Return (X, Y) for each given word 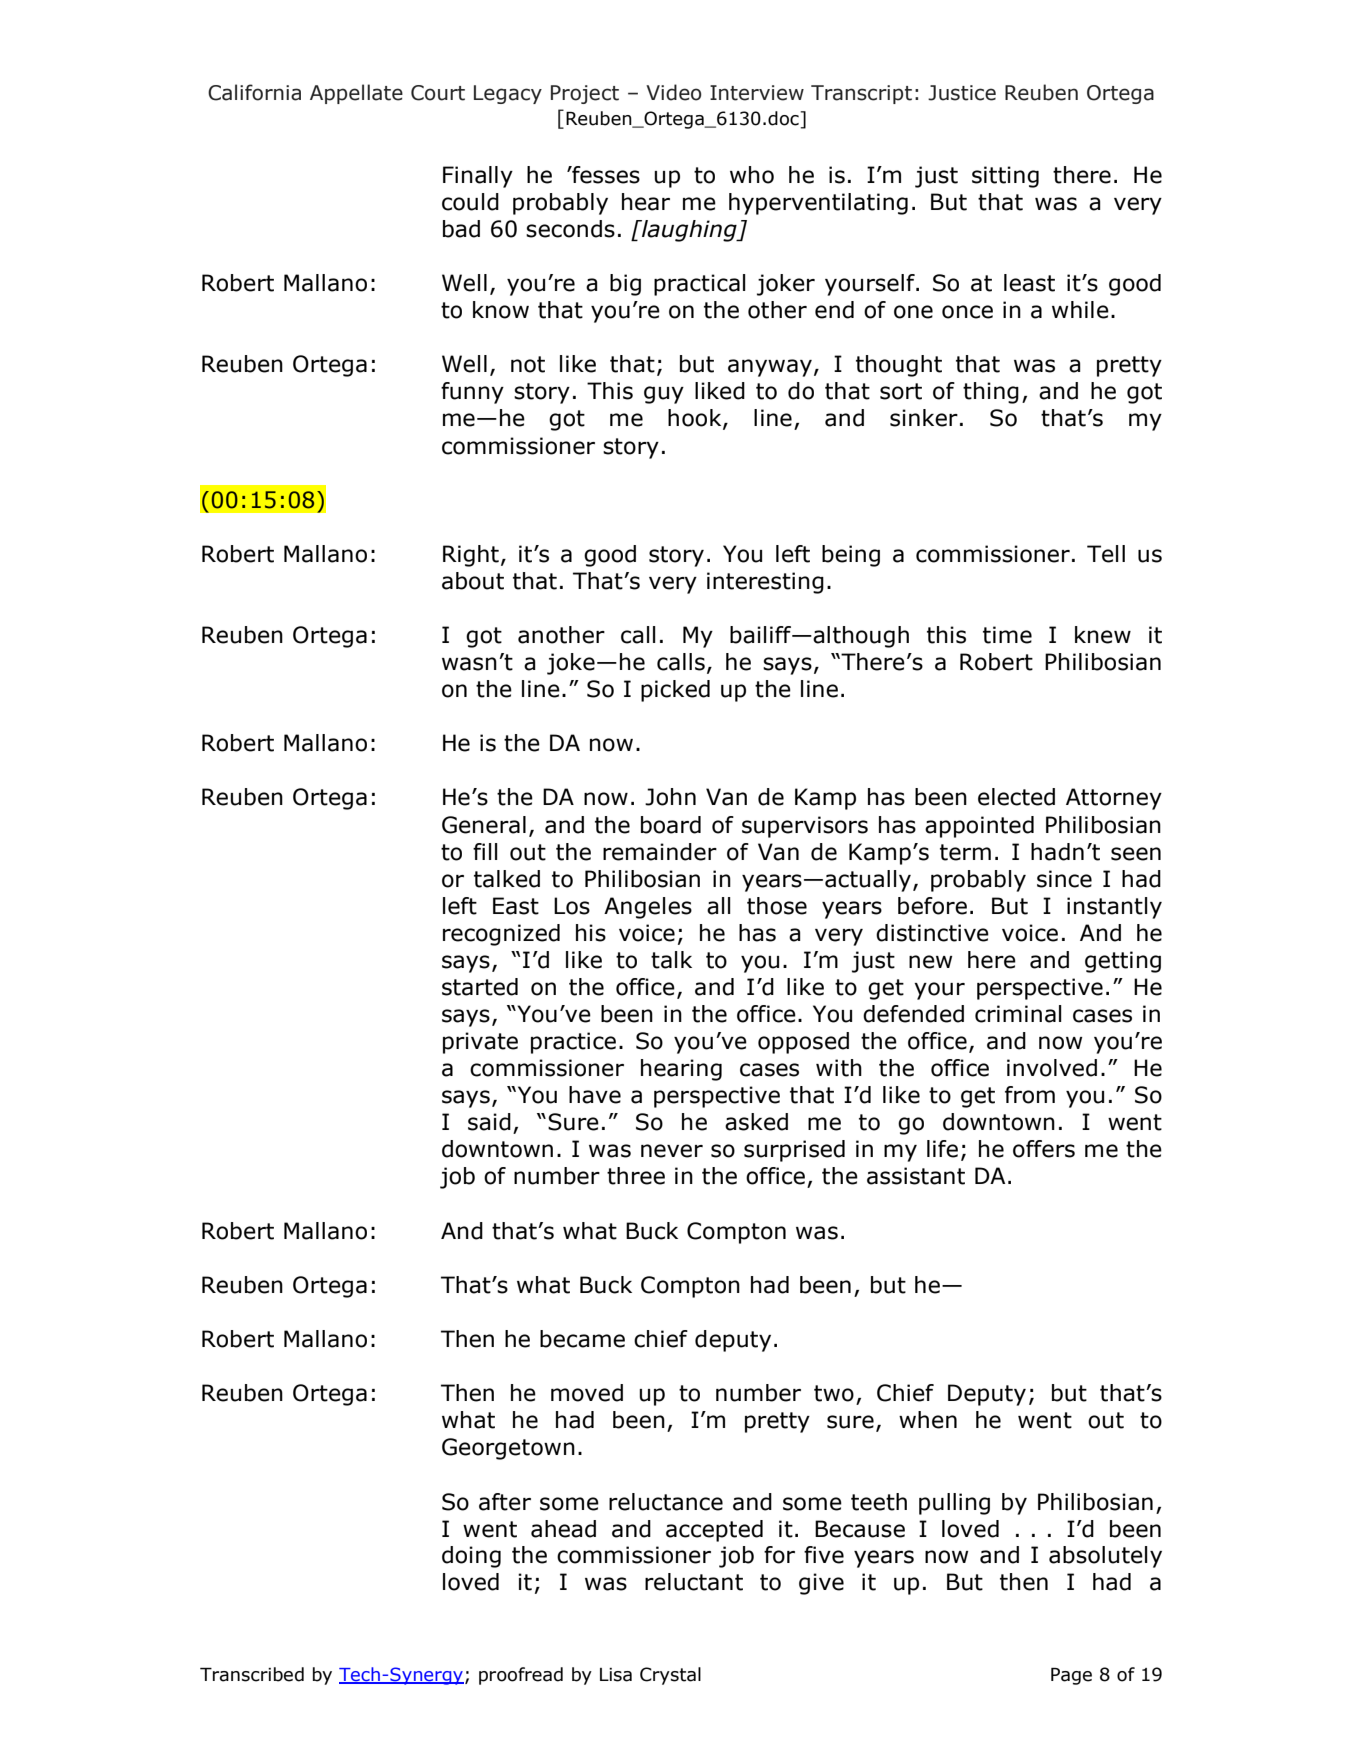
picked (675, 691)
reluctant (694, 1582)
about (473, 581)
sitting (1005, 177)
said (489, 1122)
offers (1044, 1149)
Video (674, 92)
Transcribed (252, 1674)
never (672, 1151)
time (1007, 635)
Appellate (356, 94)
